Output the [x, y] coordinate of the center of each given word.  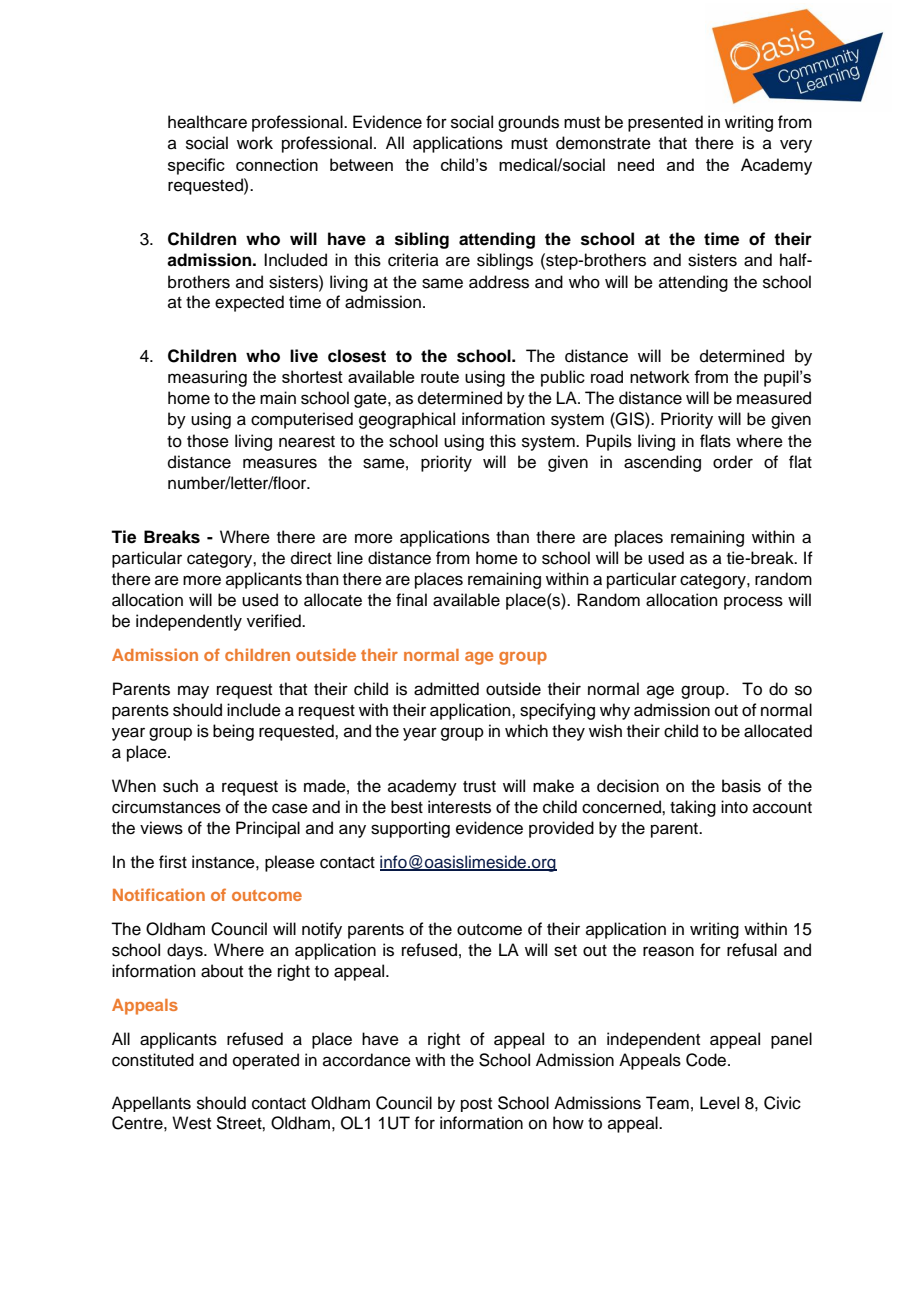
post [476, 1105]
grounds [528, 123]
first [173, 862]
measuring [207, 378]
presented [665, 123]
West [191, 1123]
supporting [410, 829]
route [440, 377]
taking [693, 808]
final [411, 599]
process [753, 603]
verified [275, 621]
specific [196, 166]
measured [774, 398]
